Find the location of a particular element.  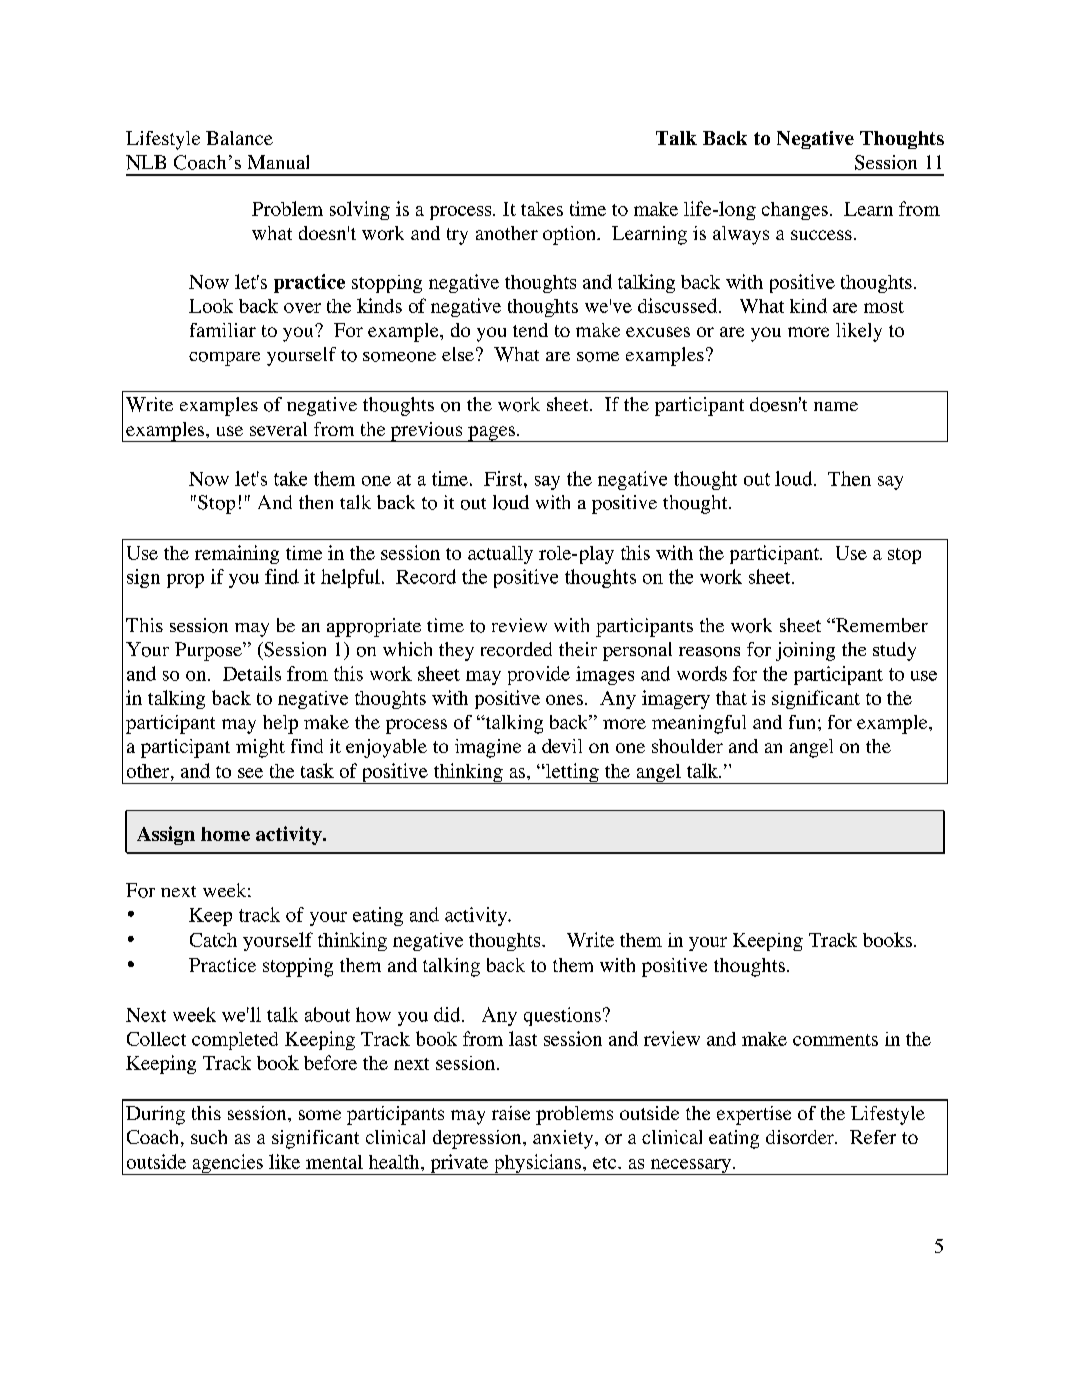

comments is located at coordinates (835, 1040).
